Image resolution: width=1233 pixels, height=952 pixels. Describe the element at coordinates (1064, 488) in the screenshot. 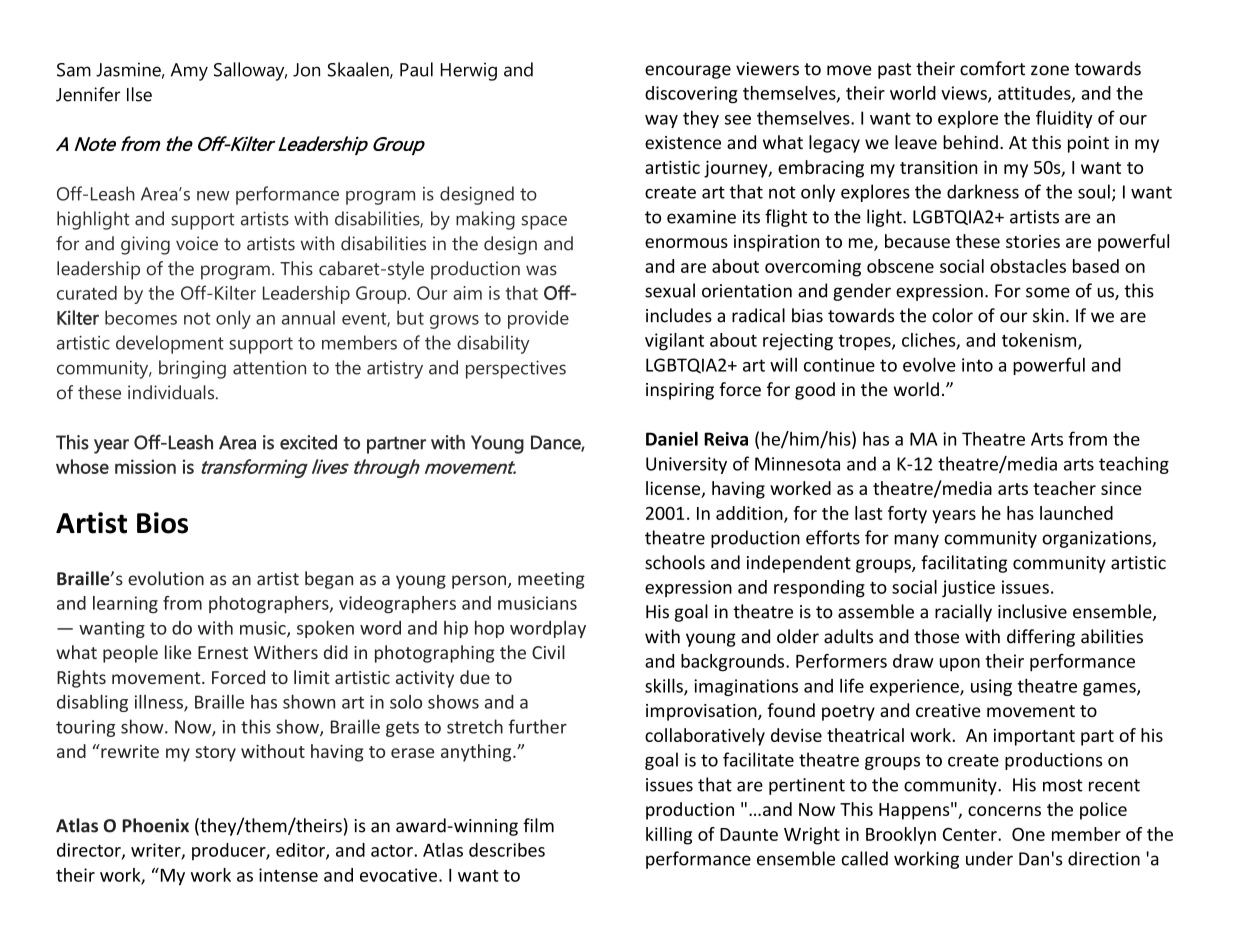

I see `teacher` at that location.
